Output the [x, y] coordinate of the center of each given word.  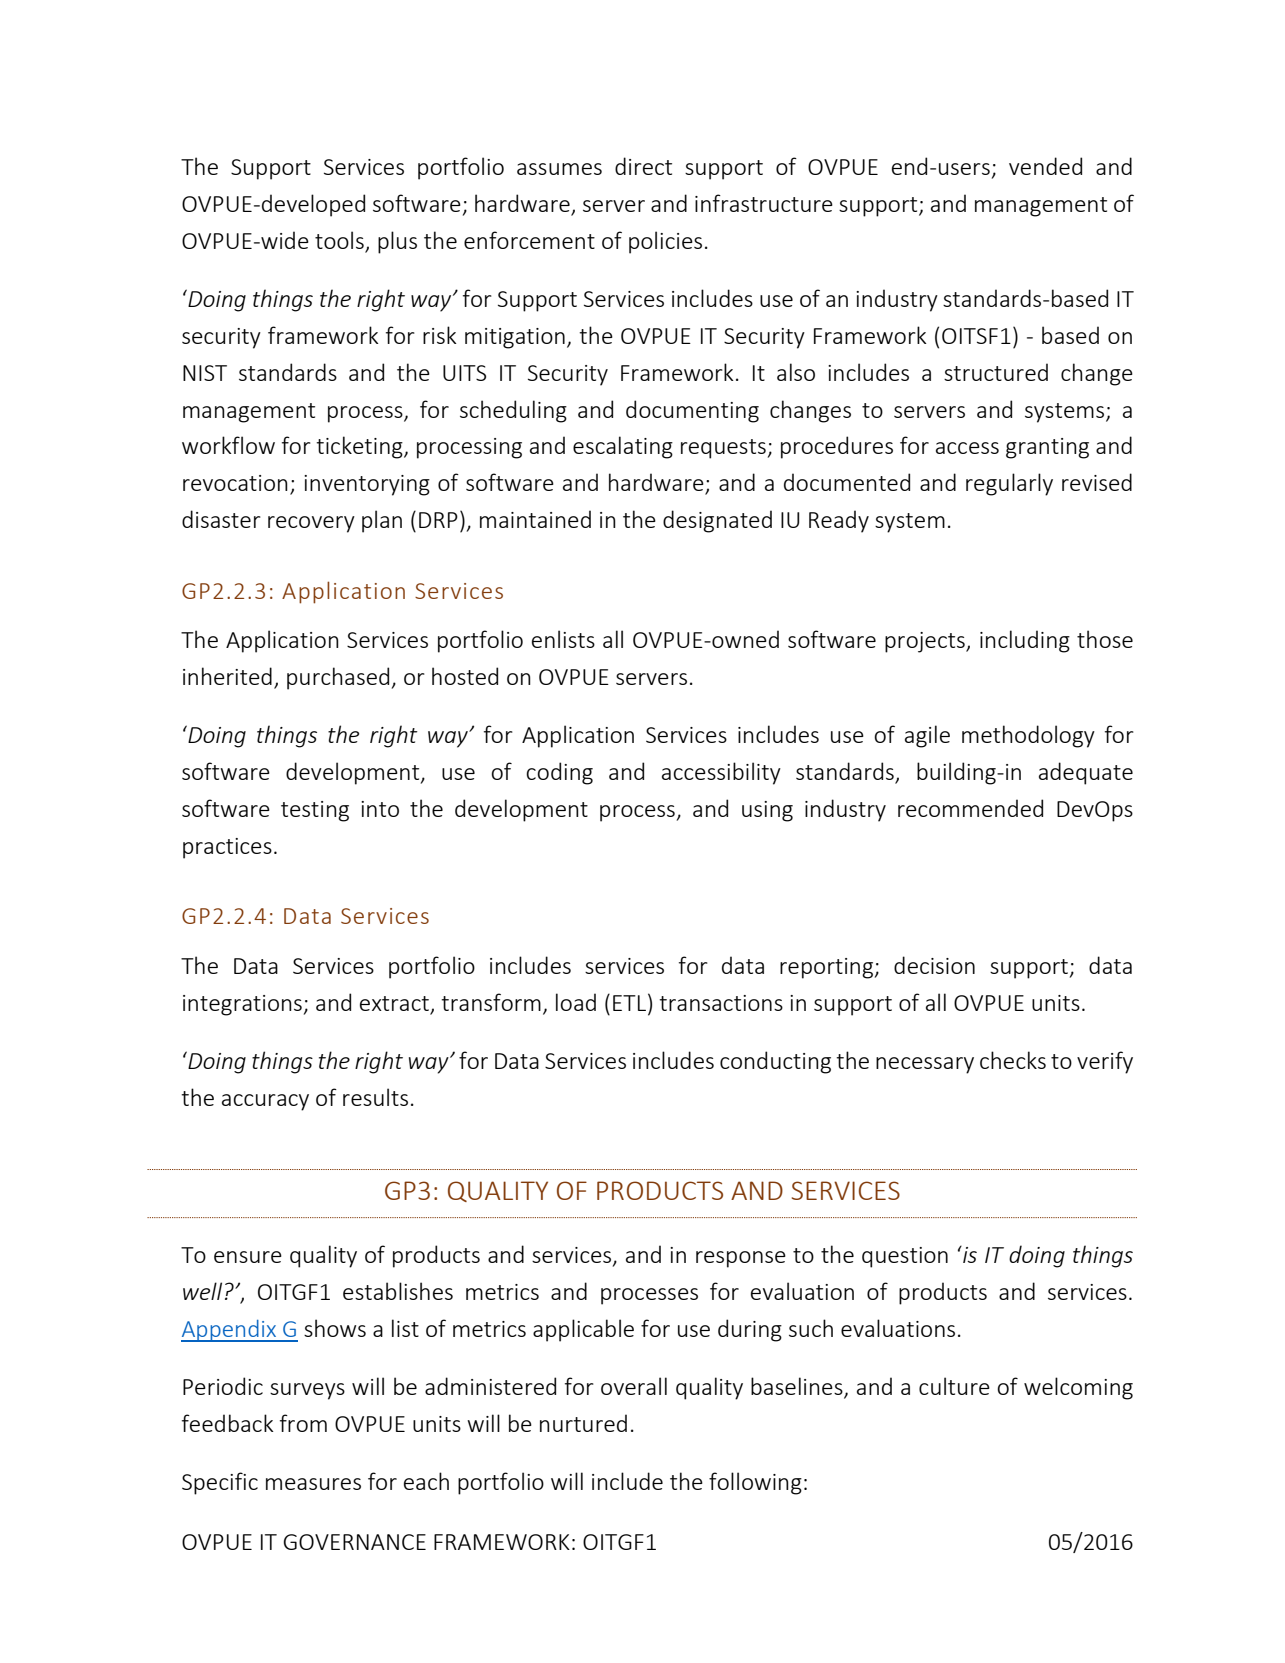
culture [954, 1386]
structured [996, 372]
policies [665, 242]
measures [313, 1484]
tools [340, 241]
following [755, 1483]
